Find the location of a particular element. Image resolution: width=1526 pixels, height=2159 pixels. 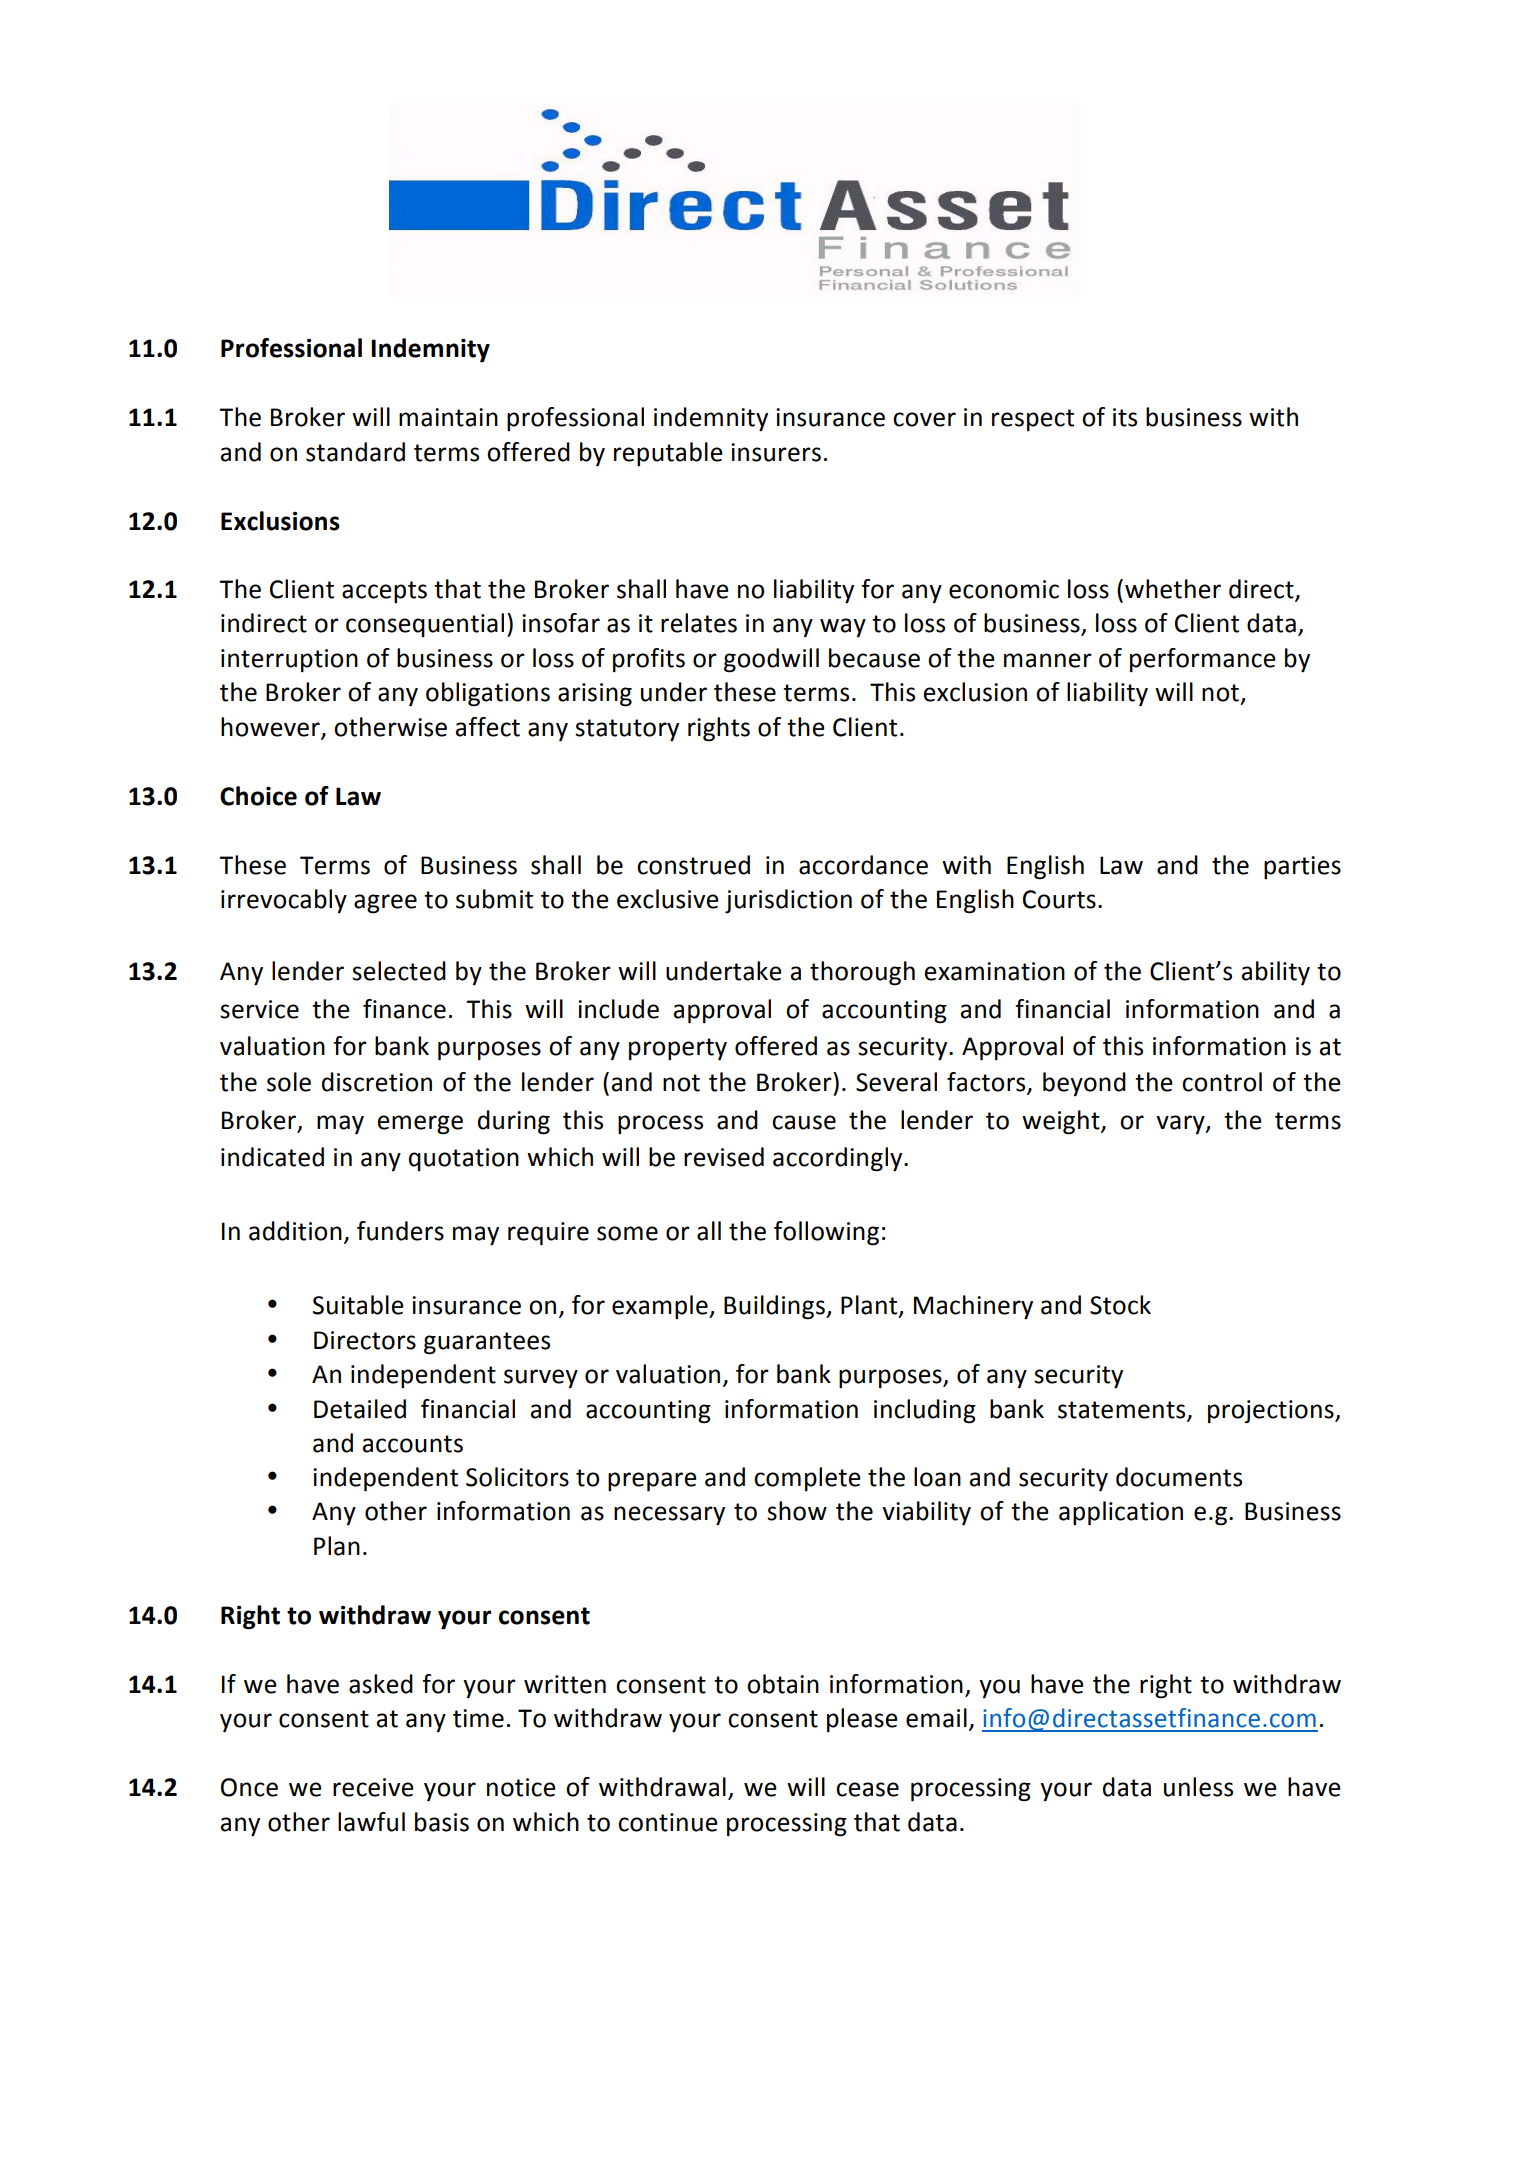

jurisdiction is located at coordinates (788, 901).
